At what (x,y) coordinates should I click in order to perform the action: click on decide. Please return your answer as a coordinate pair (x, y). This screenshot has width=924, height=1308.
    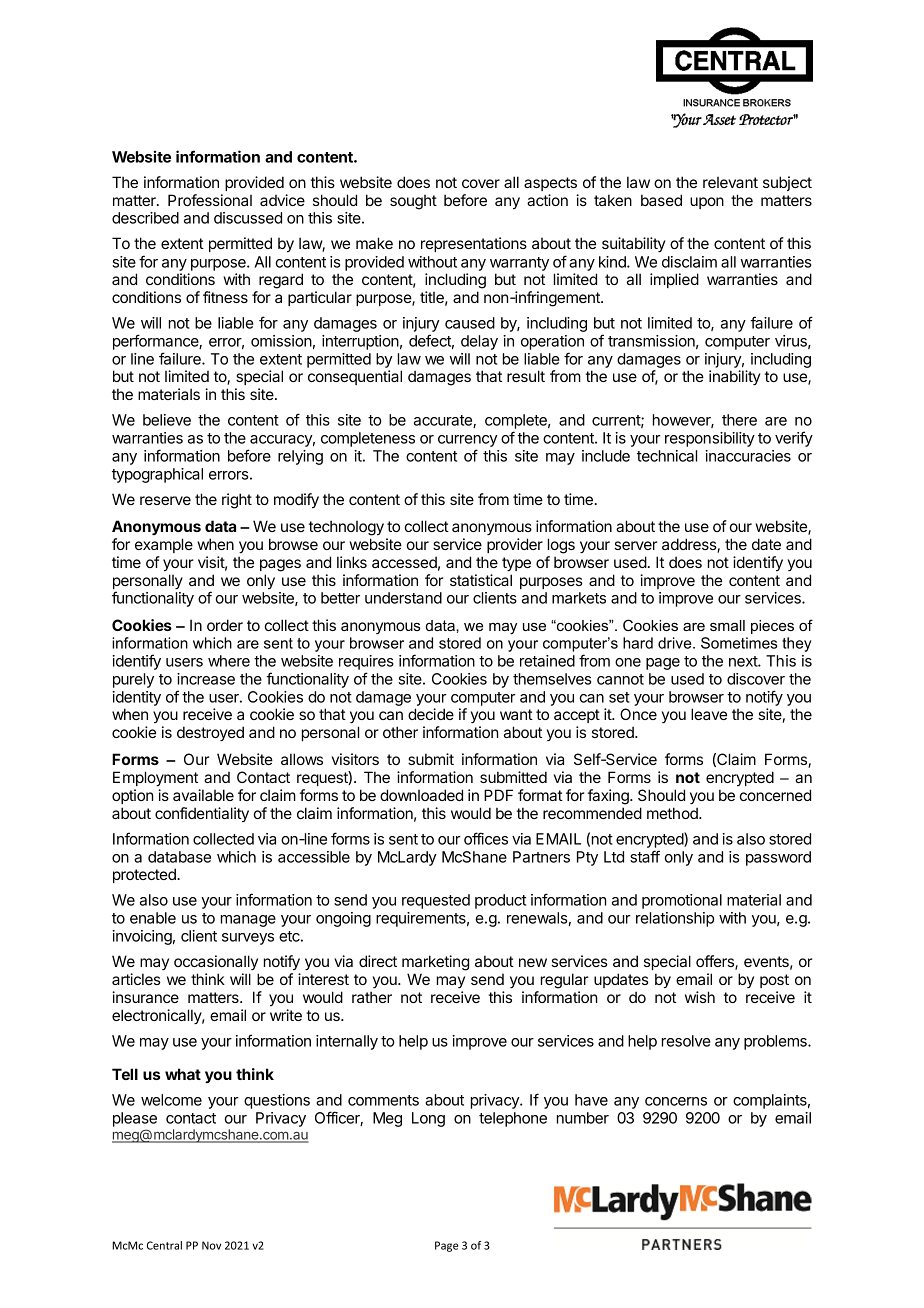
    Looking at the image, I should click on (431, 714).
